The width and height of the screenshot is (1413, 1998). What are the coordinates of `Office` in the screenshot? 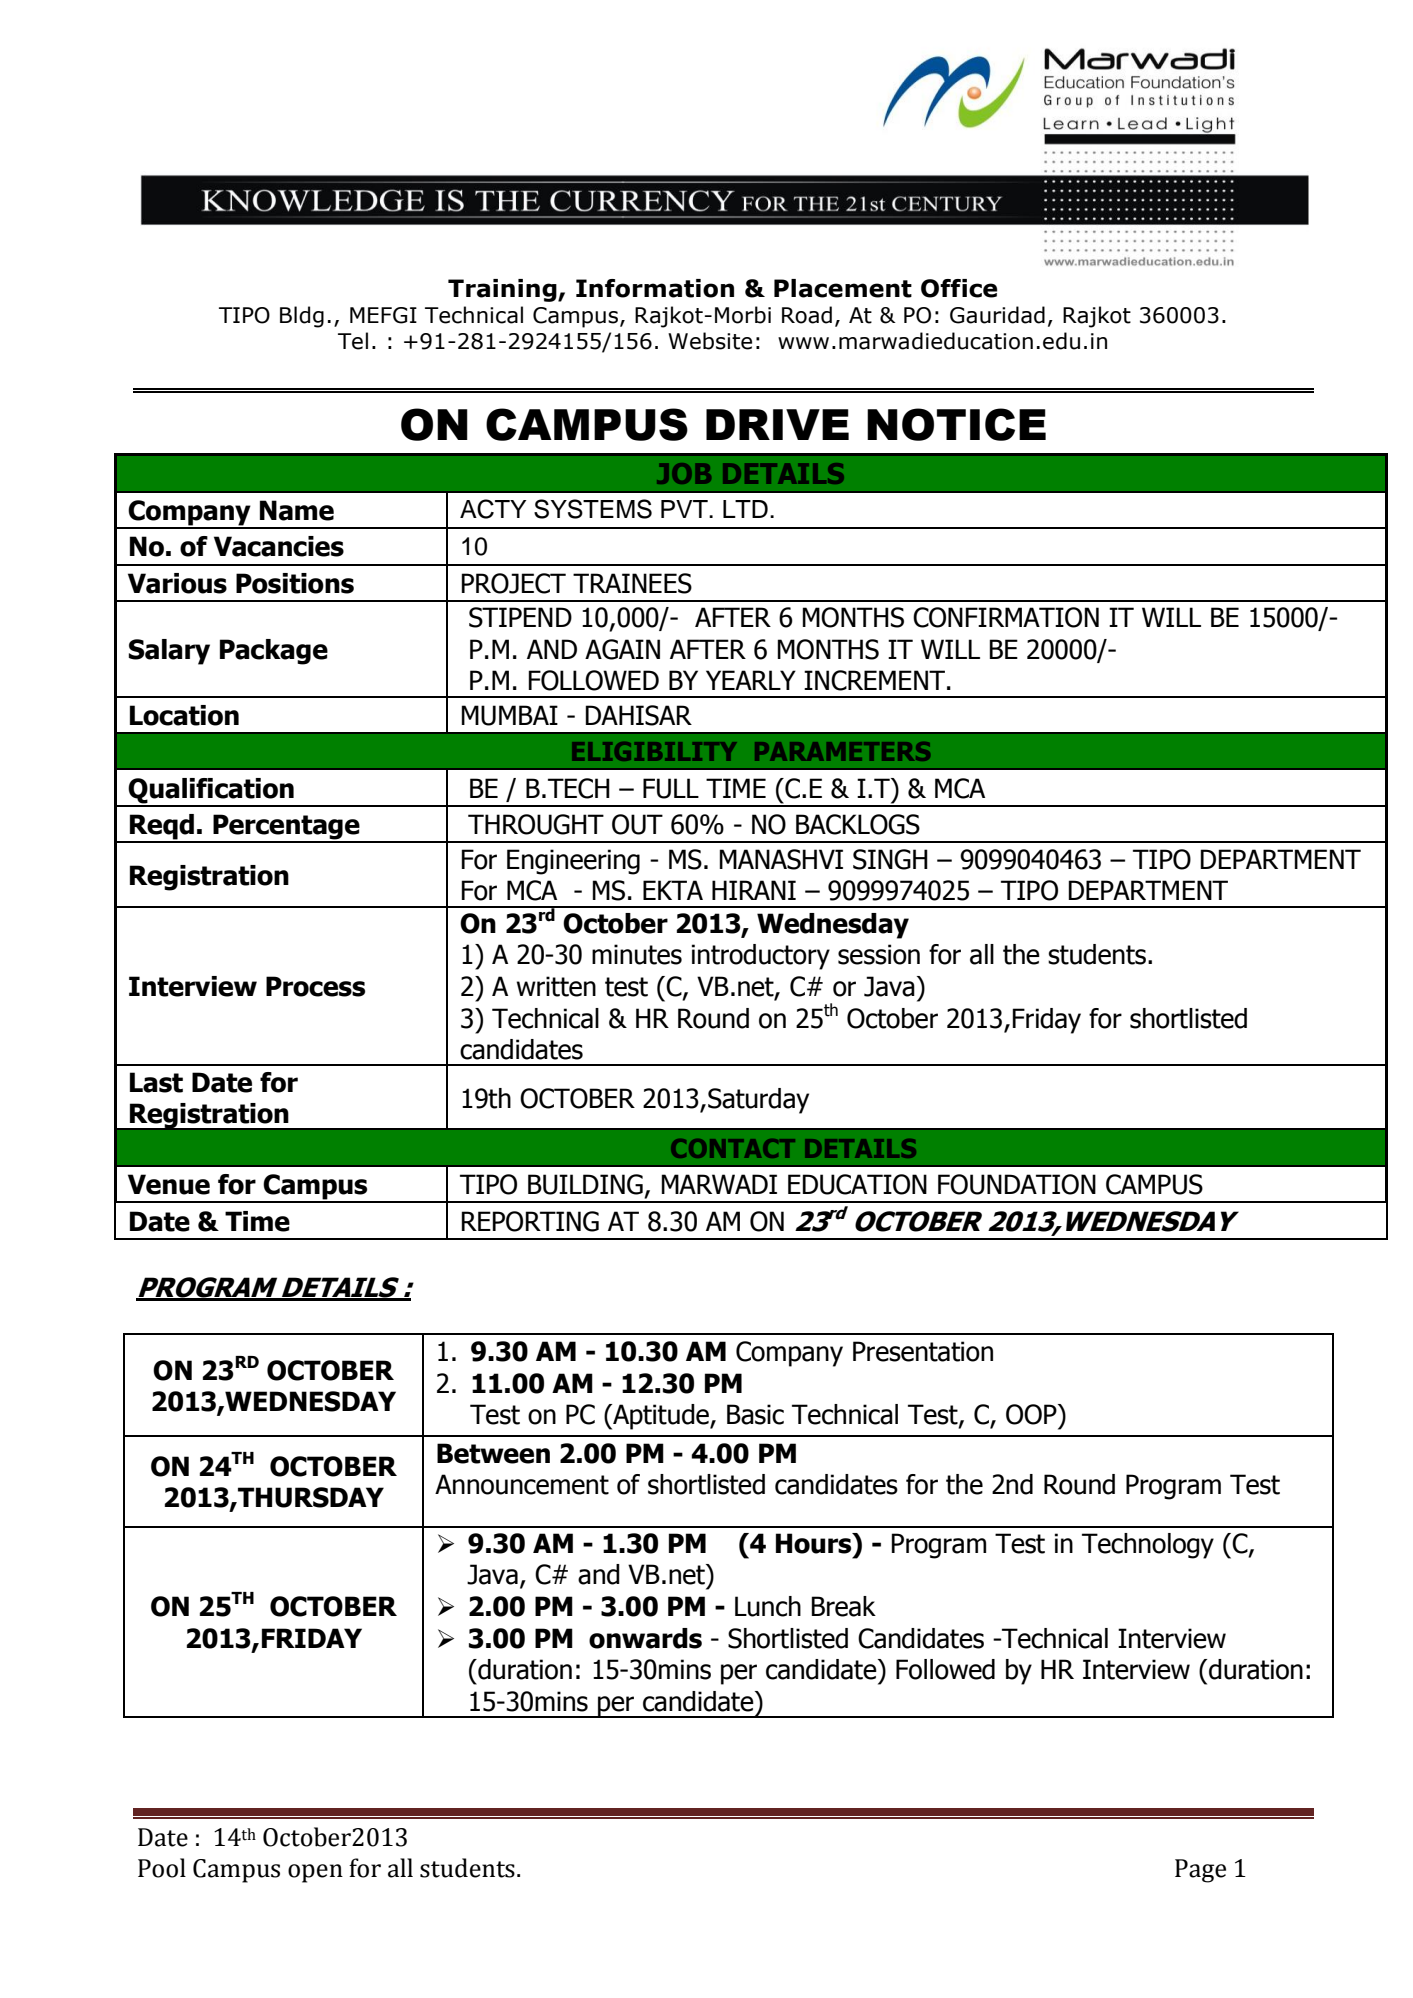 It's located at (959, 288).
